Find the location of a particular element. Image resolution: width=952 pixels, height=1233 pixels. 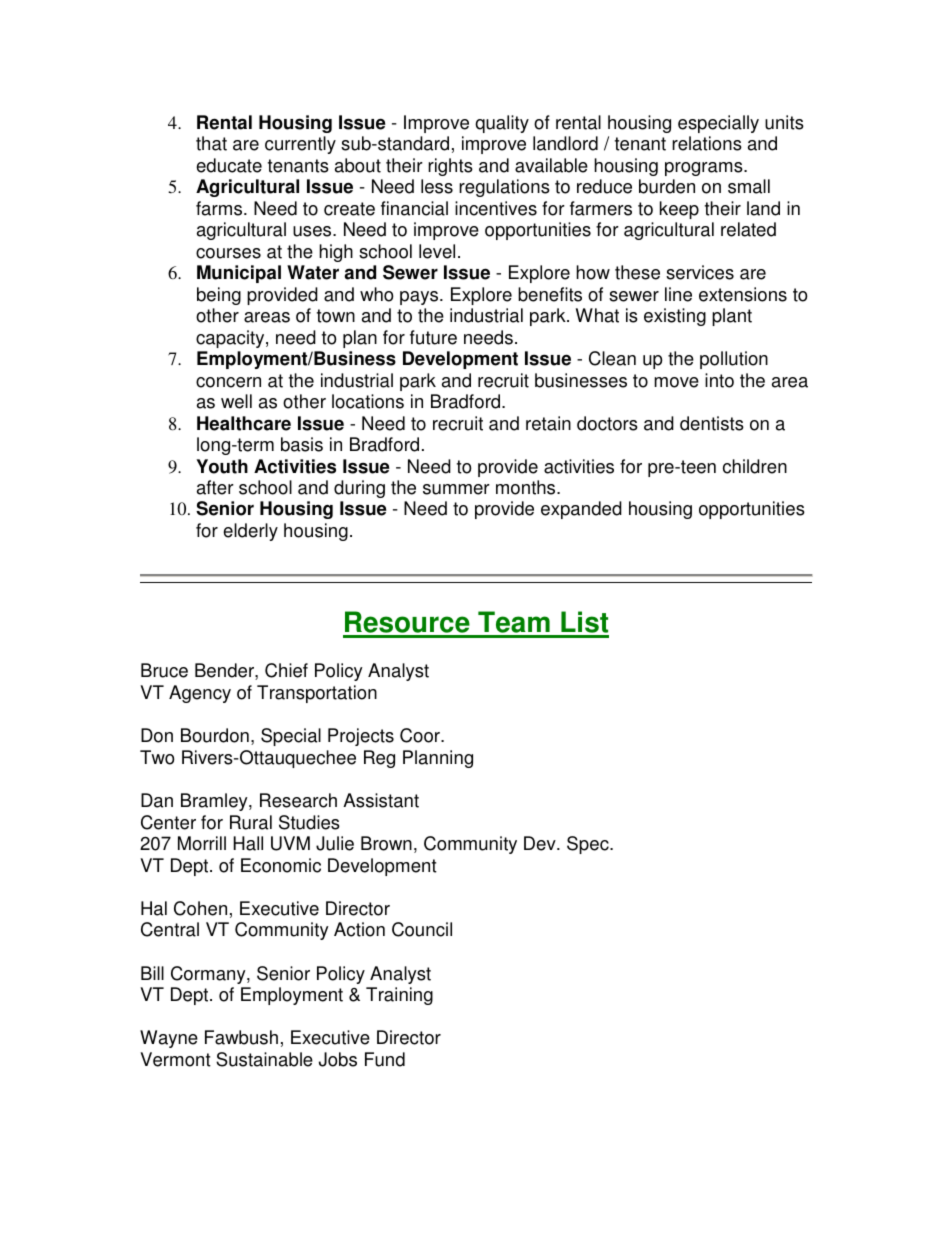

elderly is located at coordinates (250, 532).
